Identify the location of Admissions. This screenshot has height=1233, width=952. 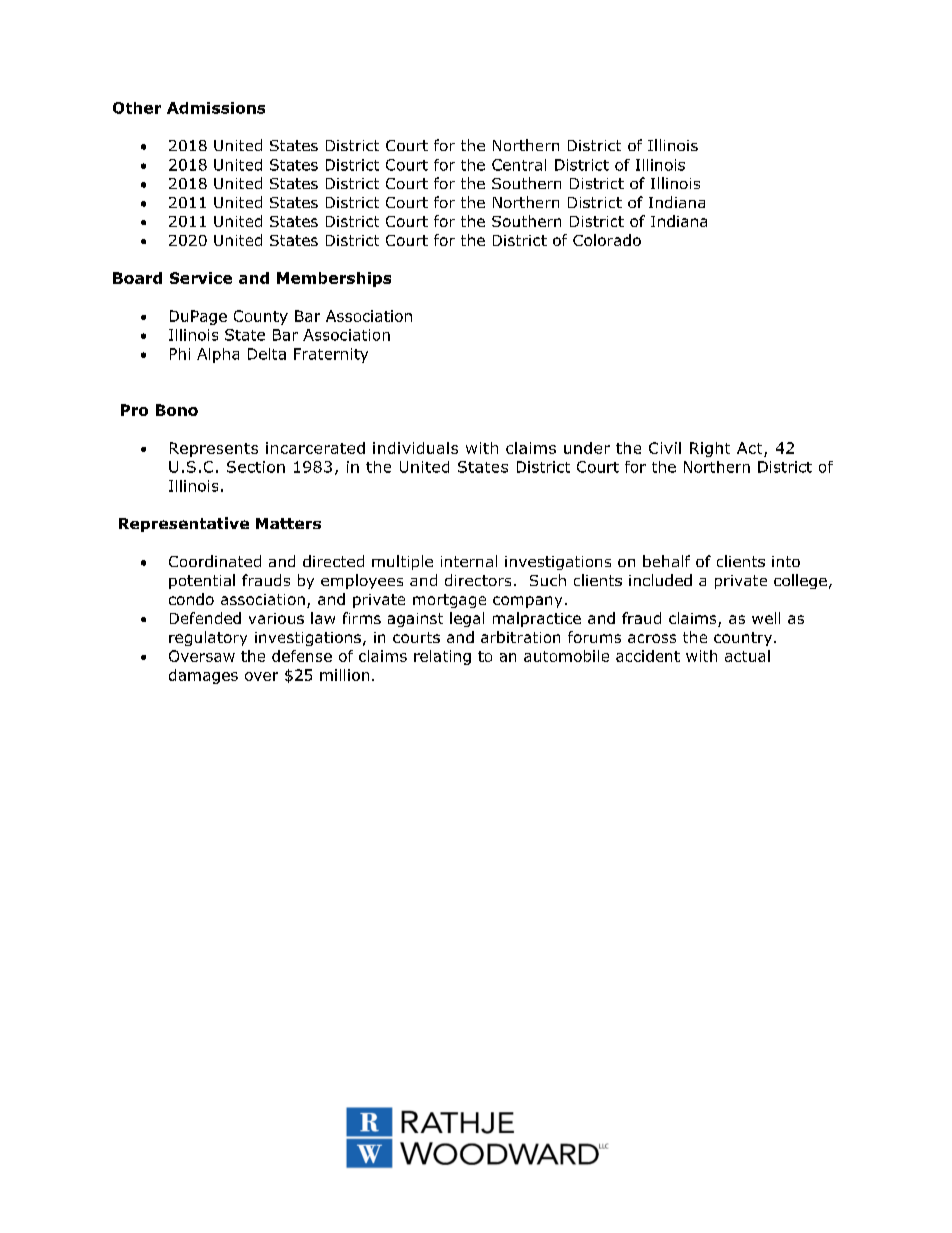
(216, 108).
